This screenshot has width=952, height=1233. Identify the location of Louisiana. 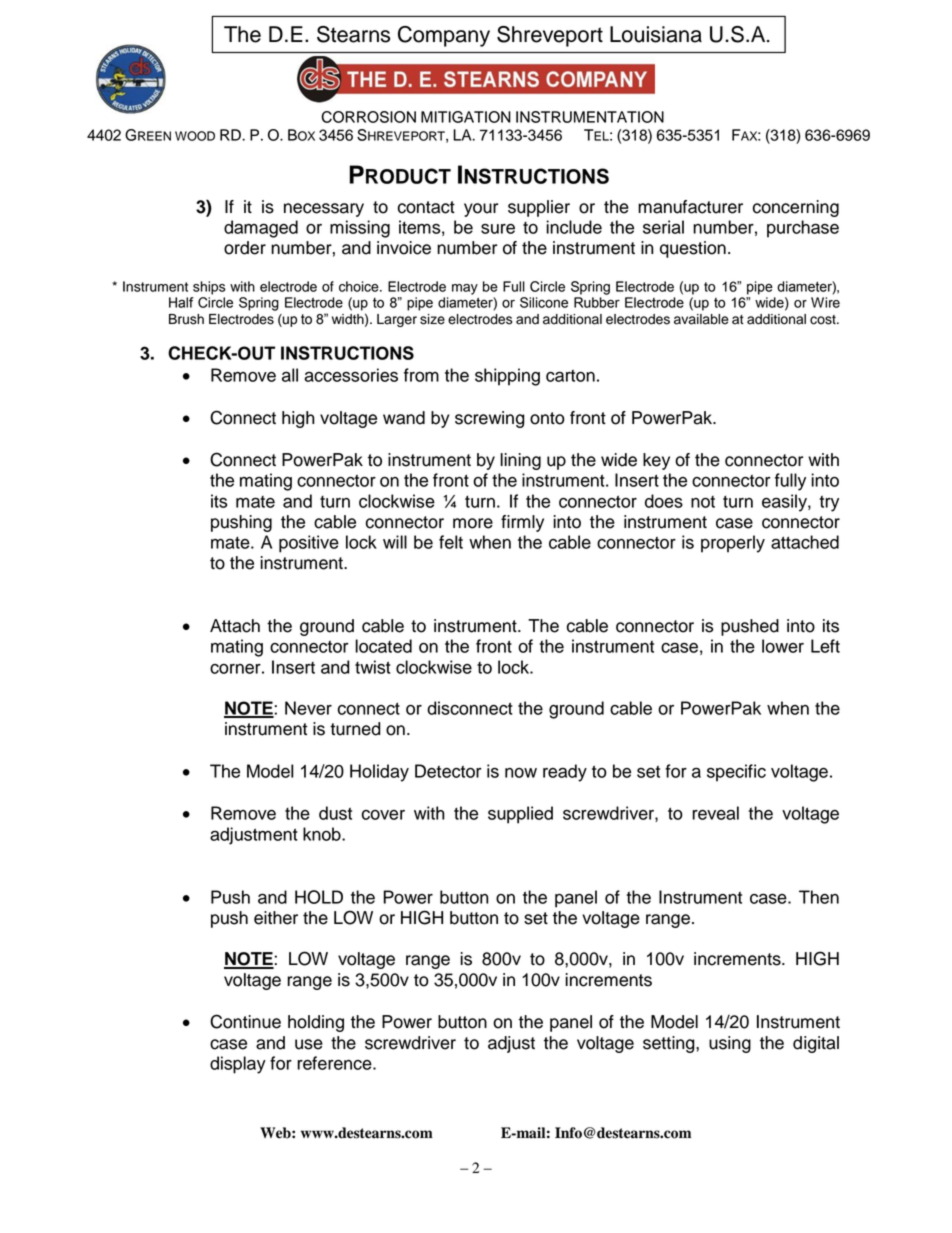
(656, 34).
